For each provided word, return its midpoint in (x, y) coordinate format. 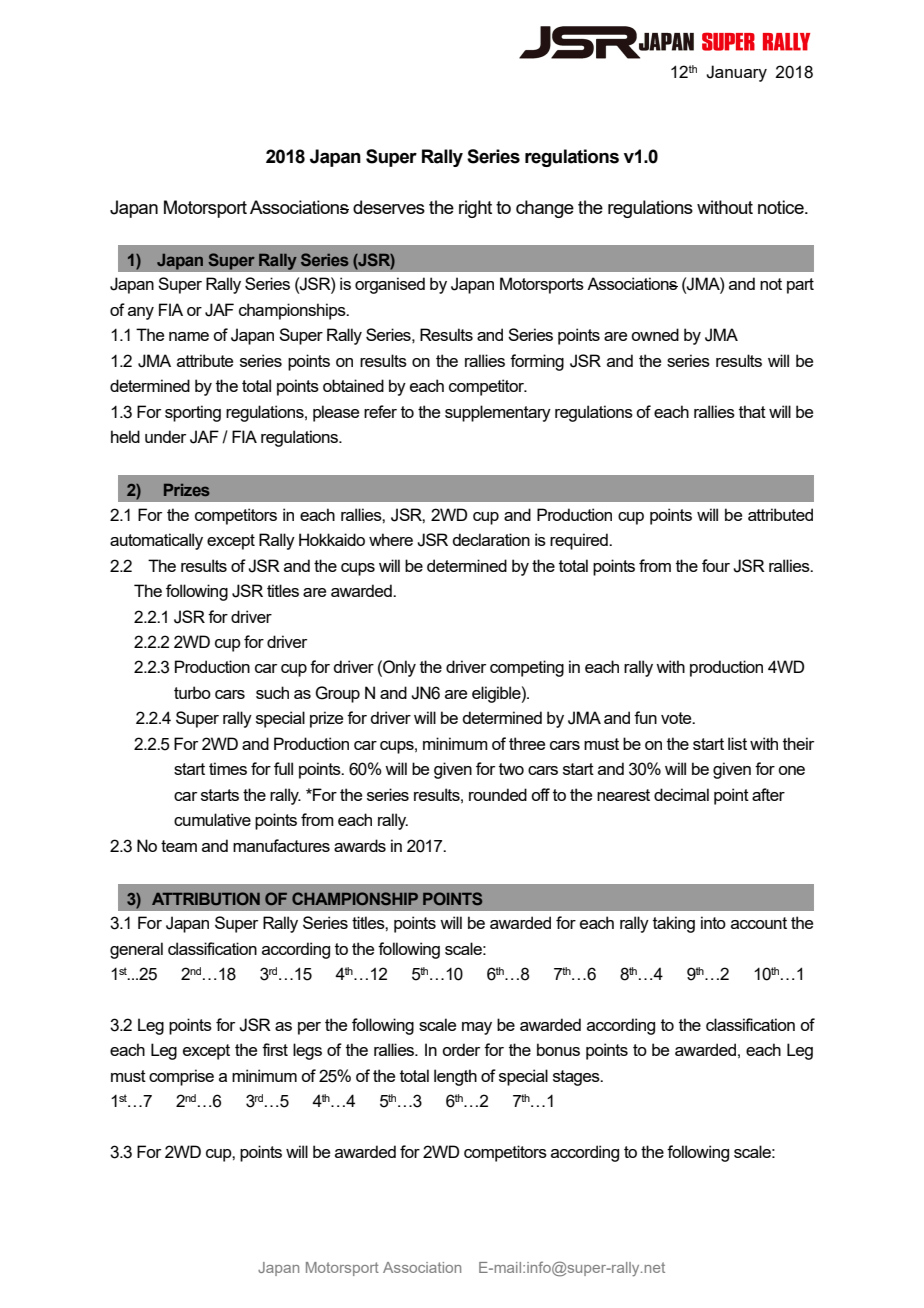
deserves (389, 207)
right (475, 209)
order (461, 1049)
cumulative (212, 819)
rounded (498, 794)
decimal (681, 794)
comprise (181, 1077)
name (189, 336)
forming (537, 362)
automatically (156, 541)
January (736, 73)
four (716, 565)
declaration (491, 539)
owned (655, 334)
